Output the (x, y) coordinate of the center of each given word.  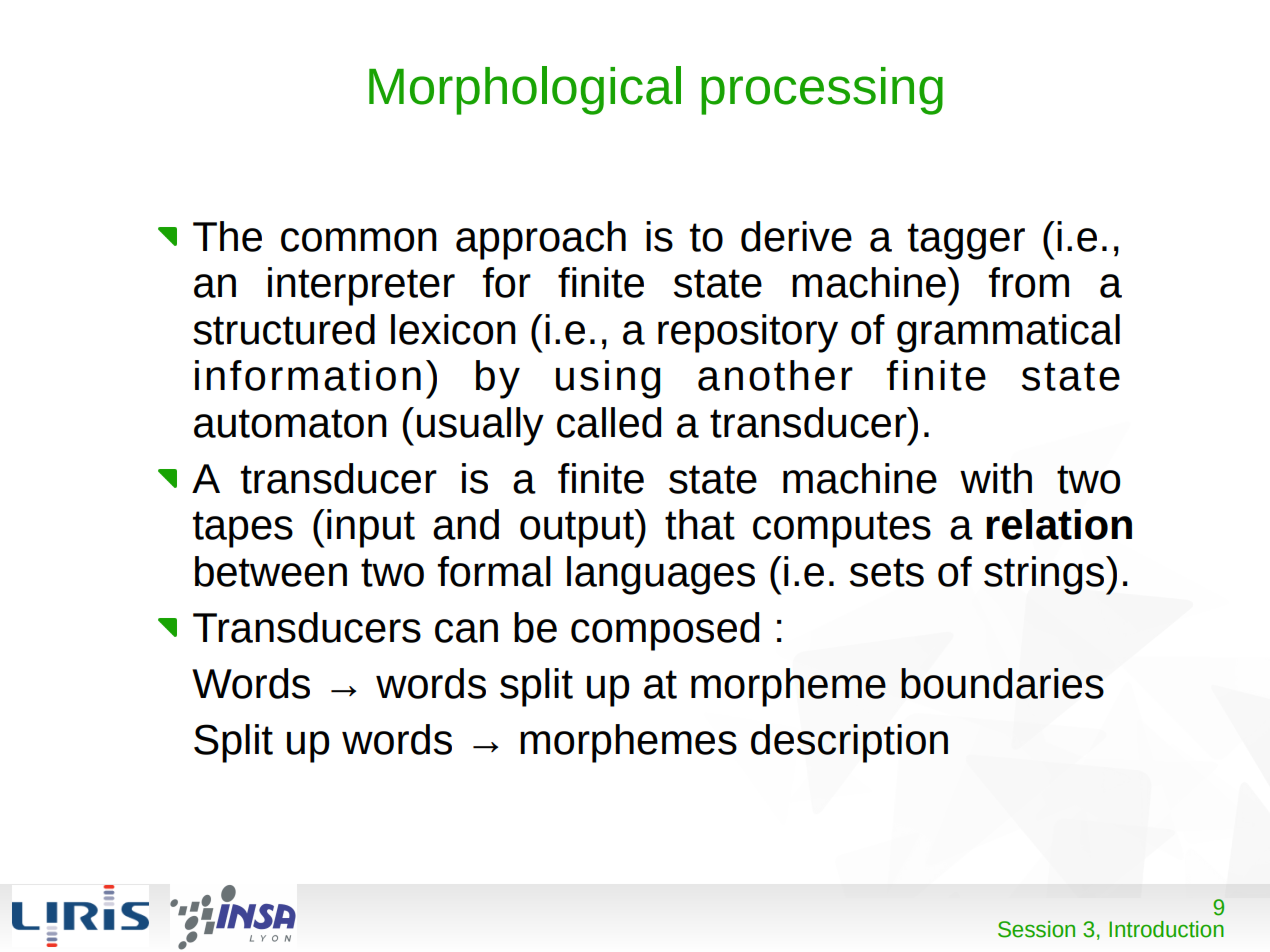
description (849, 743)
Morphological (525, 90)
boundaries (1002, 683)
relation (1059, 524)
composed (665, 631)
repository (748, 333)
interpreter (361, 286)
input (371, 528)
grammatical (1008, 333)
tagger (966, 241)
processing (822, 91)
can (466, 631)
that (700, 524)
